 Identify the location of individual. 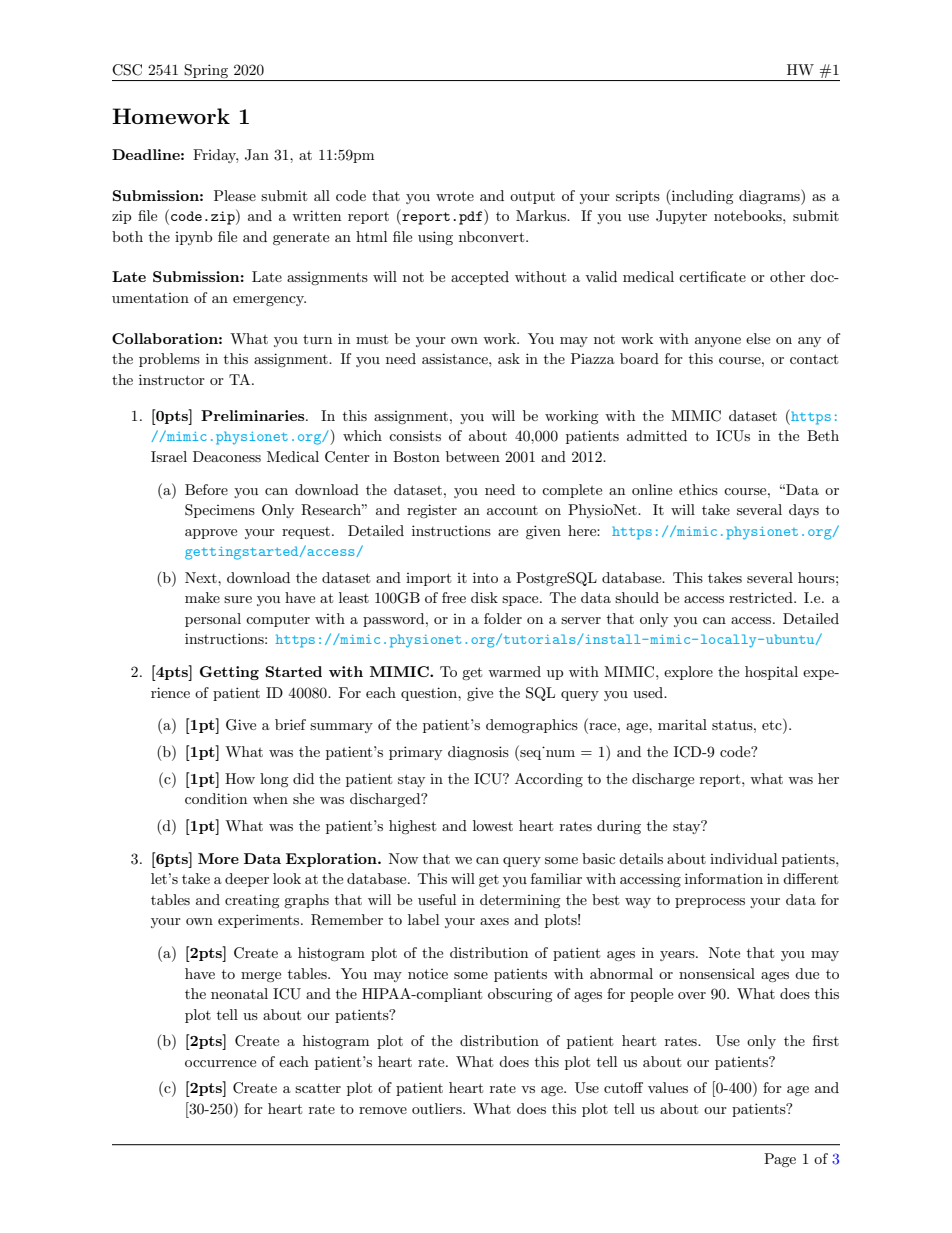
(743, 858).
